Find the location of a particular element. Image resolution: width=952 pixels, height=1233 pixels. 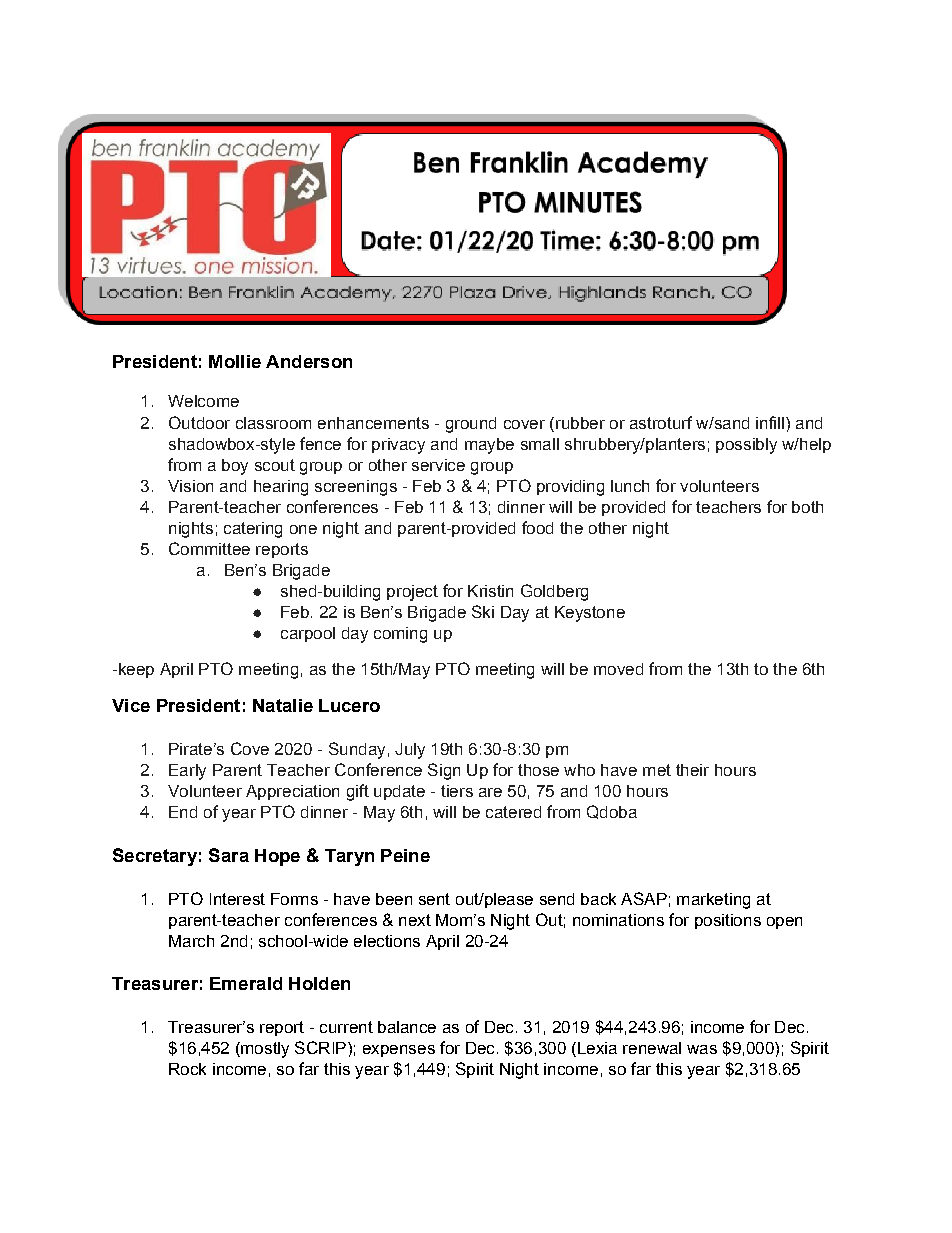

infill is located at coordinates (770, 422).
